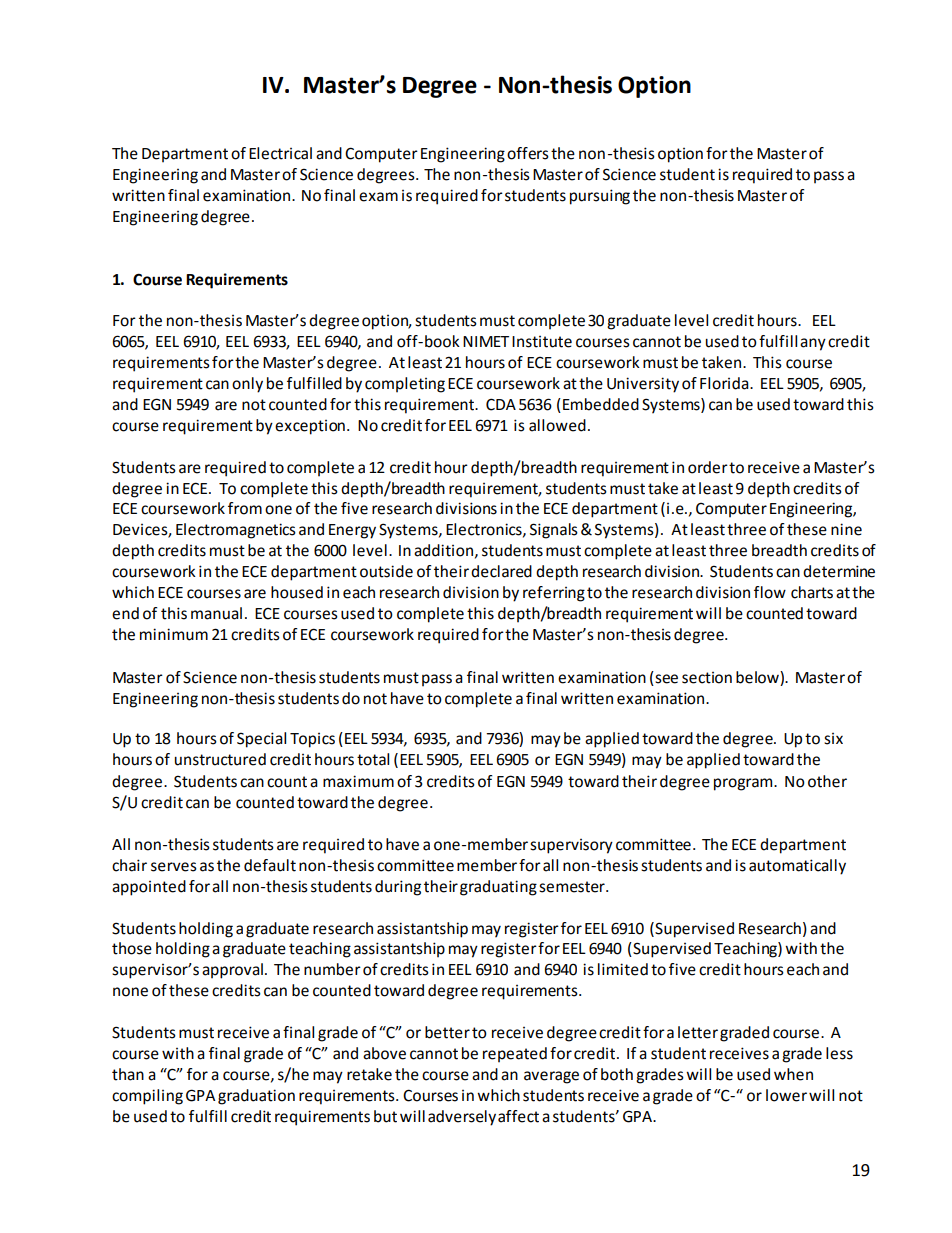 This page has width=952, height=1233. I want to click on Electrical, so click(280, 153).
